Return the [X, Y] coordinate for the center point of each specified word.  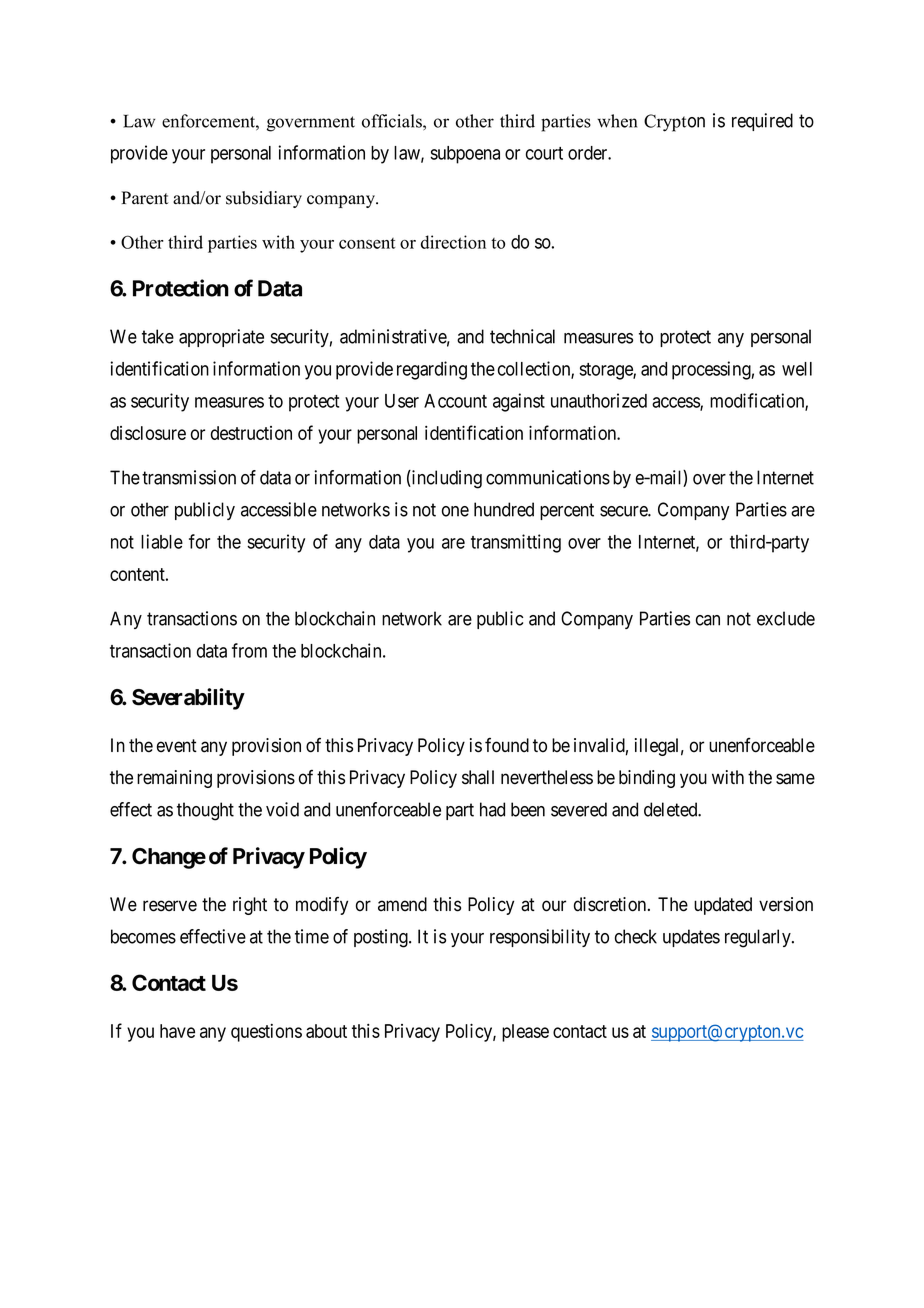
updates [691, 938]
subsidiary [264, 199]
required [762, 122]
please [525, 1033]
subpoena [465, 155]
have [177, 1031]
